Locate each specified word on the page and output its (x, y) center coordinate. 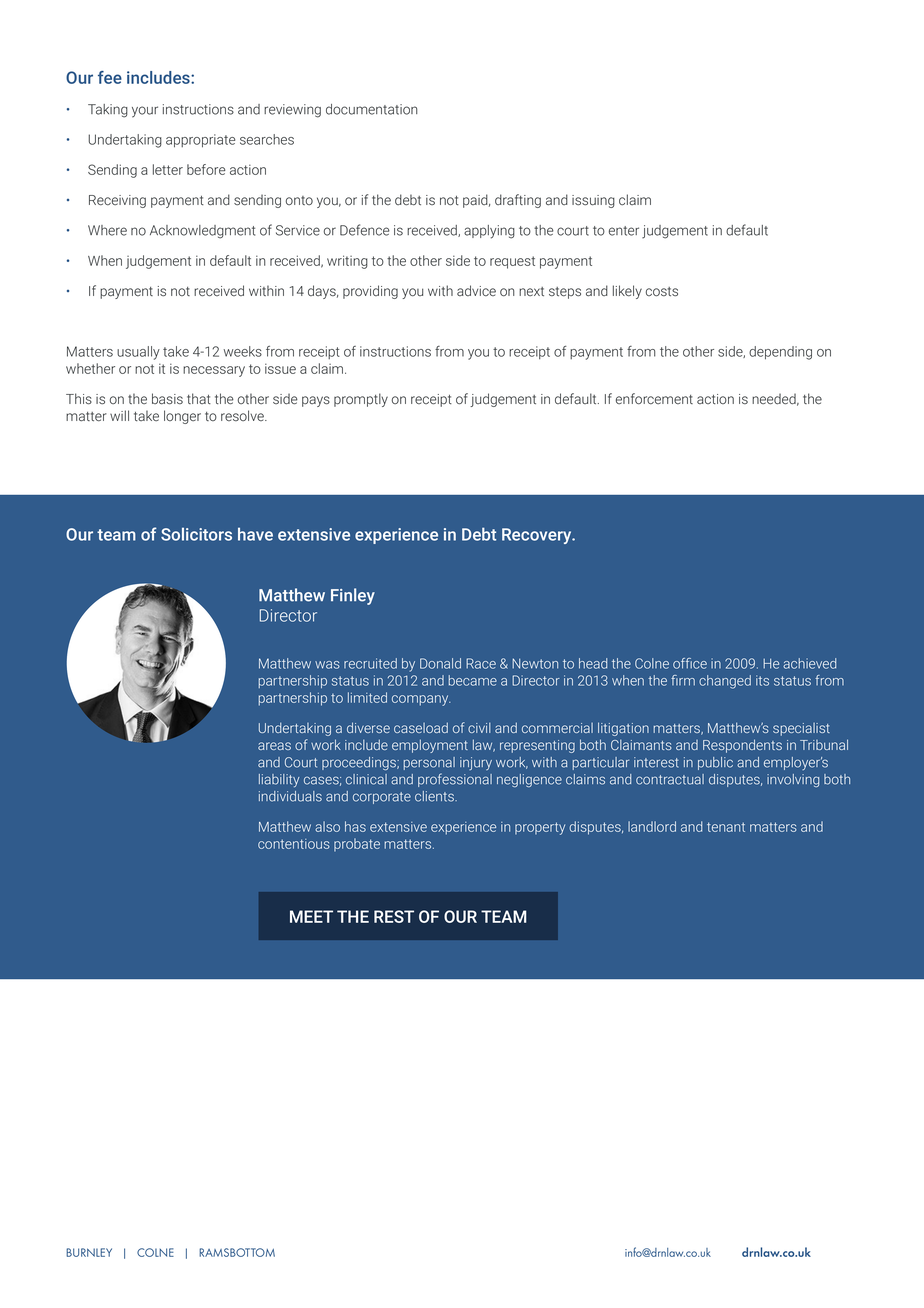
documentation (372, 109)
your (145, 112)
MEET (311, 916)
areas (274, 746)
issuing (593, 201)
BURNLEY (89, 1252)
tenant (726, 827)
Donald (440, 663)
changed (725, 682)
